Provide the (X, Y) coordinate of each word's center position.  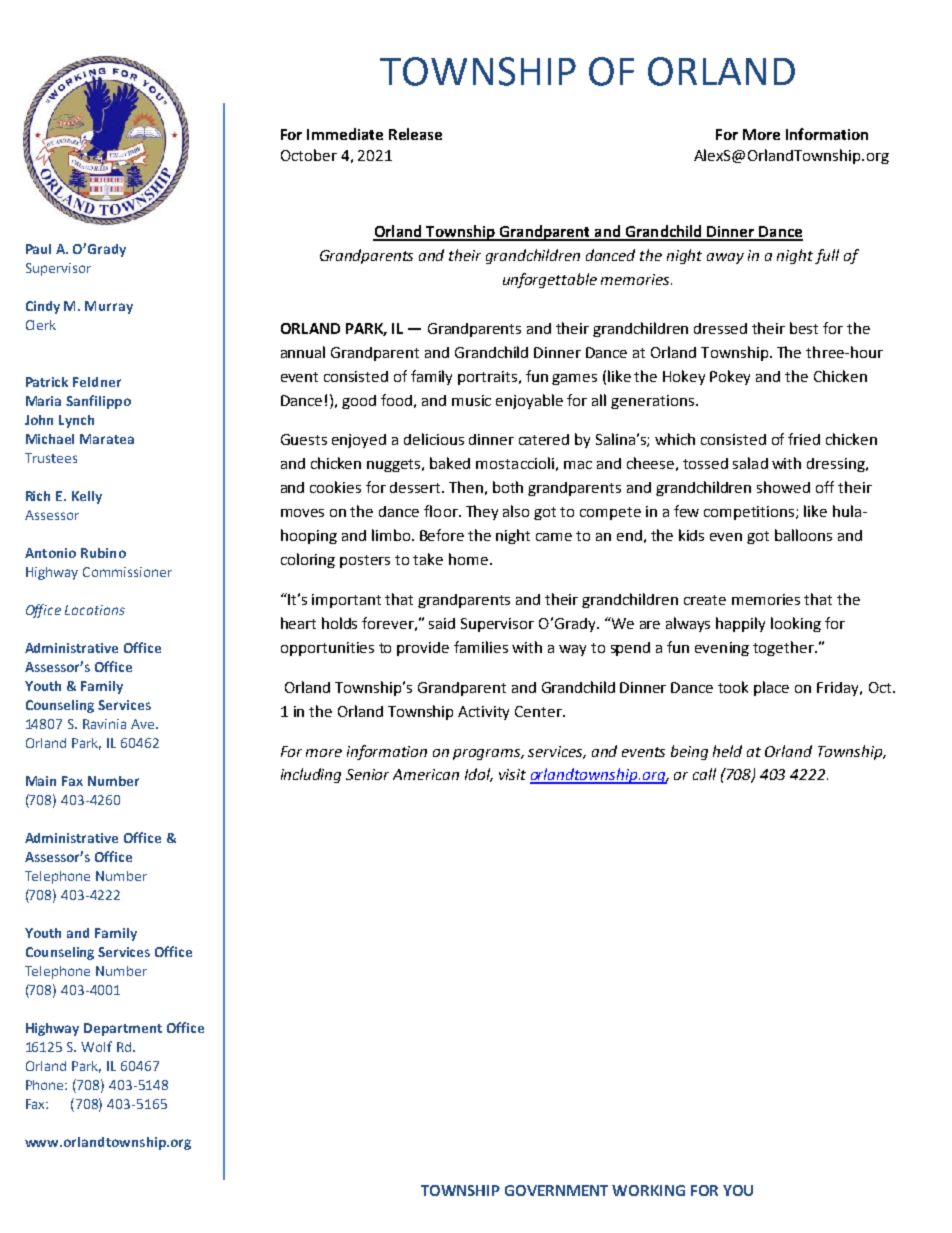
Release (415, 134)
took (733, 687)
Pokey (730, 377)
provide (423, 649)
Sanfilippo (98, 402)
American (426, 774)
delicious (434, 439)
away (725, 258)
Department (123, 1029)
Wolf (96, 1046)
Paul (38, 249)
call (704, 774)
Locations (95, 610)
